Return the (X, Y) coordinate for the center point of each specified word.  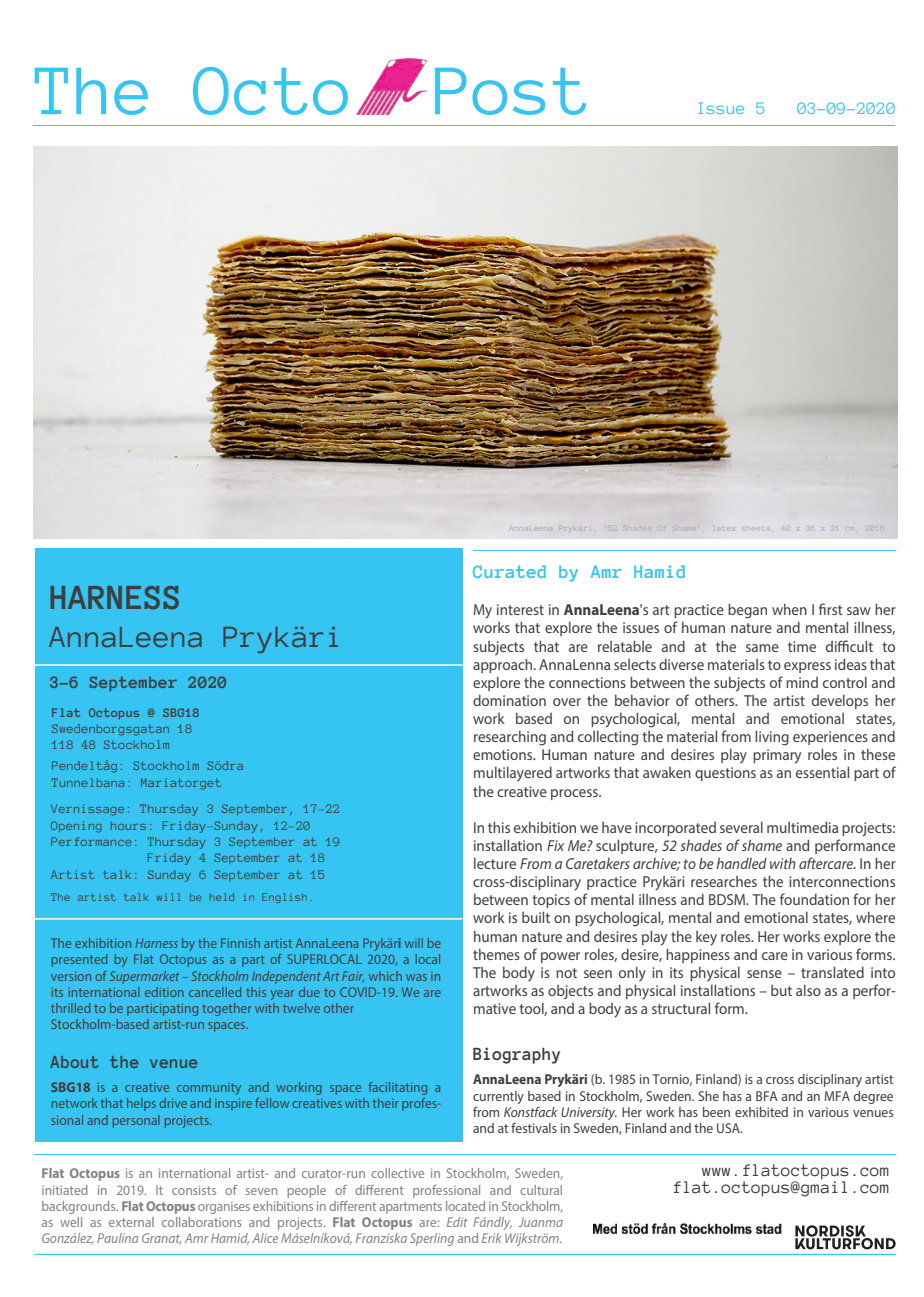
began (747, 611)
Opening (76, 827)
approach (504, 665)
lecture (495, 863)
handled (741, 863)
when (789, 609)
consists (194, 1190)
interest (520, 609)
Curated (509, 571)
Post (510, 91)
